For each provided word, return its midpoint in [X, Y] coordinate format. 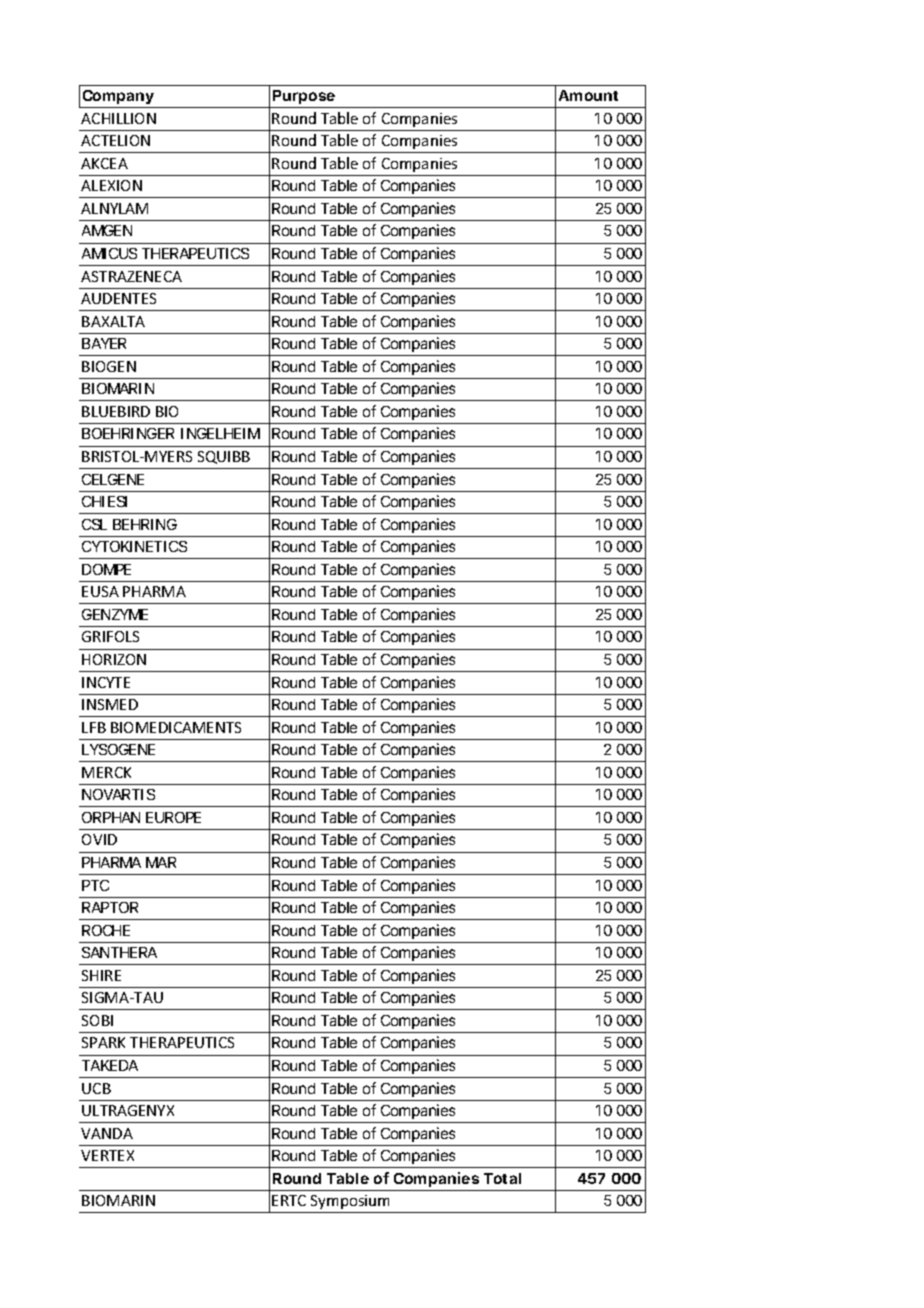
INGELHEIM [220, 433]
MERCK [106, 772]
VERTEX [107, 1155]
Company [118, 99]
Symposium [350, 1202]
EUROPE [173, 817]
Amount [588, 95]
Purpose [304, 97]
